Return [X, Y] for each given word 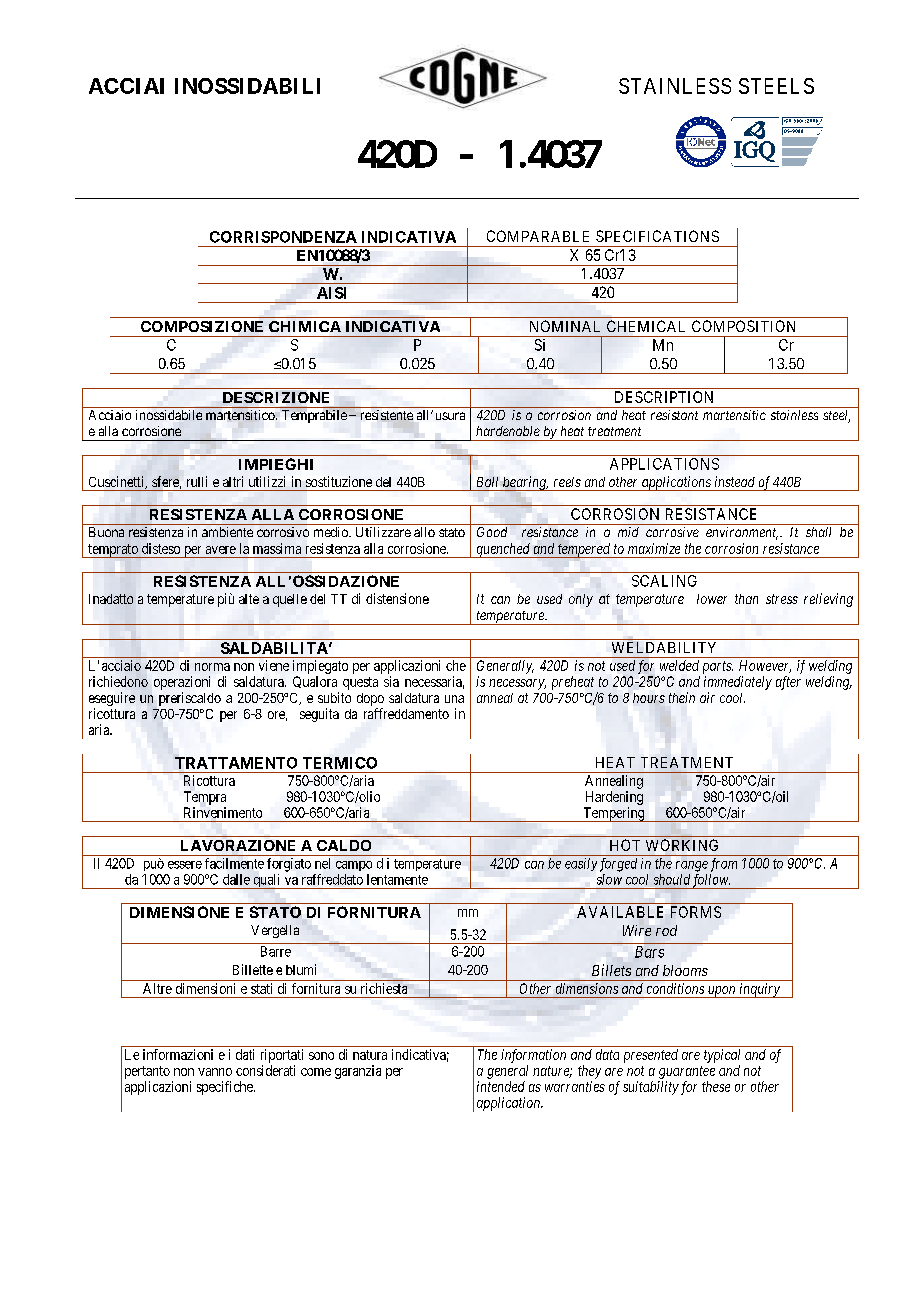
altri [233, 481]
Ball [487, 482]
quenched [503, 550]
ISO [787, 121]
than [746, 599]
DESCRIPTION [664, 397]
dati [245, 1054]
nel [322, 863]
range [692, 866]
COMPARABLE [538, 236]
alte [249, 599]
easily [581, 864]
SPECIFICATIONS [657, 236]
